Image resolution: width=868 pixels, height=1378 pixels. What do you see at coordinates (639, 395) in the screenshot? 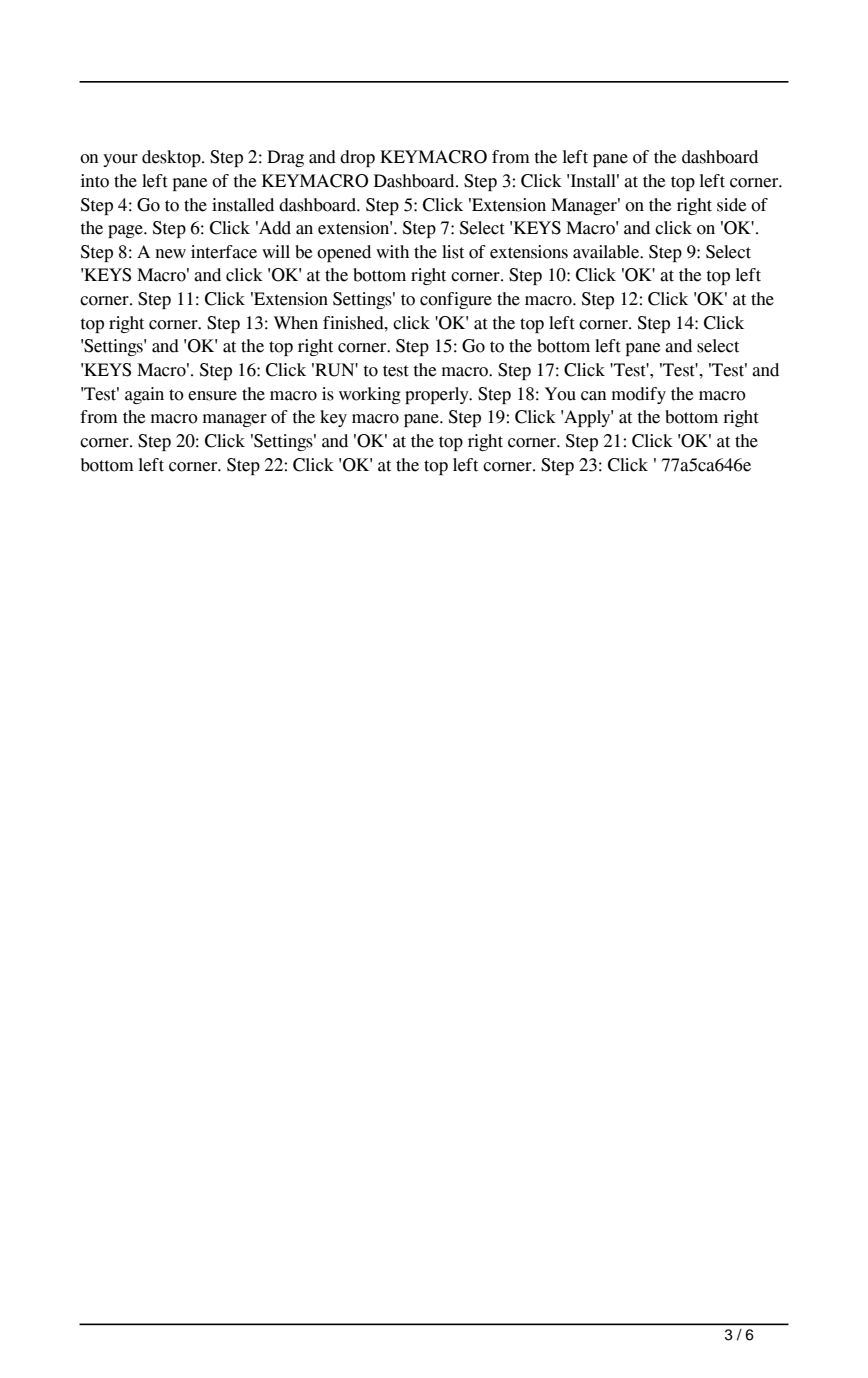
I see `modify` at bounding box center [639, 395].
